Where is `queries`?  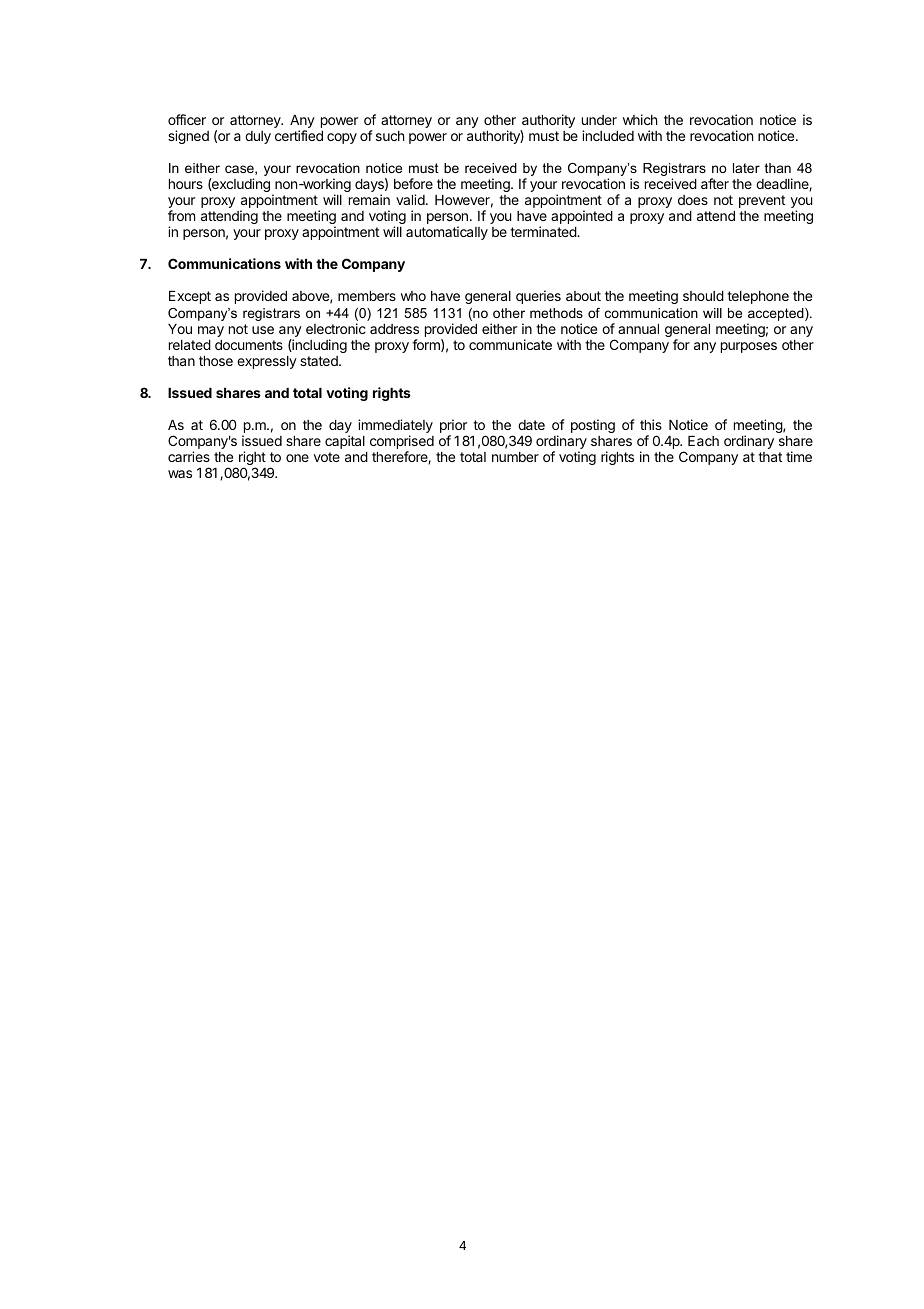
queries is located at coordinates (538, 297).
